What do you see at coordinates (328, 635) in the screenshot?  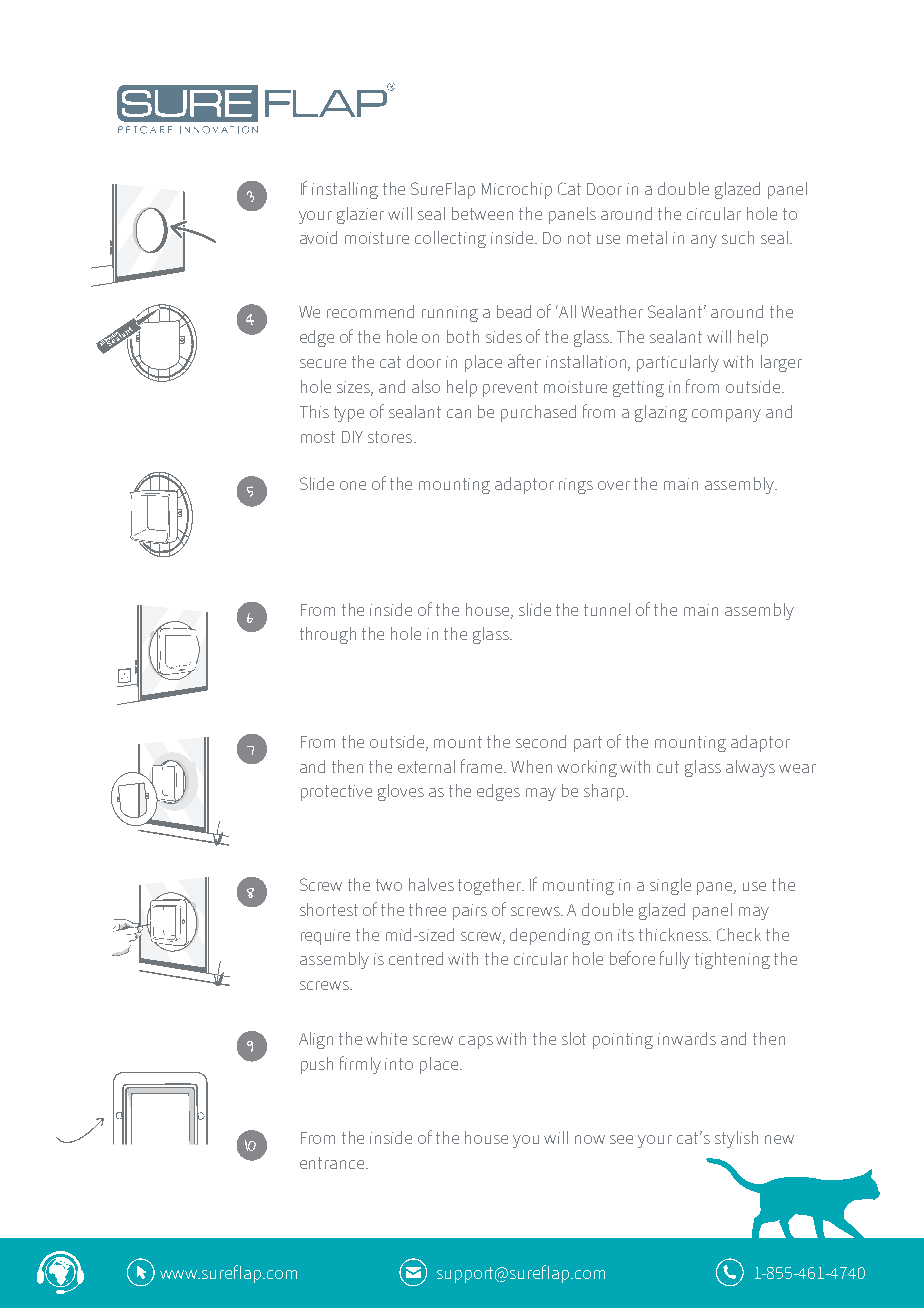 I see `through` at bounding box center [328, 635].
